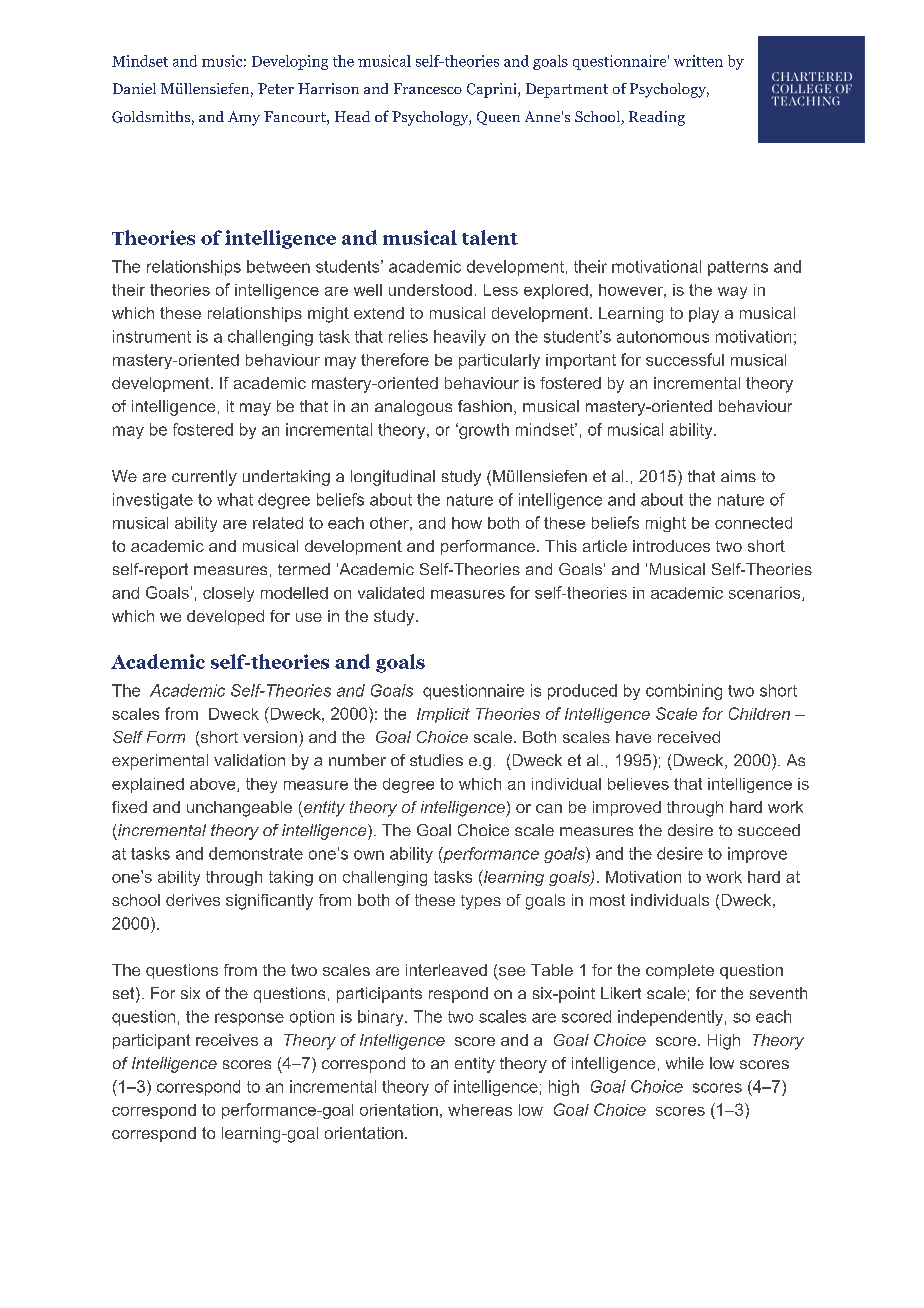 Image resolution: width=924 pixels, height=1308 pixels. What do you see at coordinates (436, 760) in the screenshot?
I see `studies` at bounding box center [436, 760].
